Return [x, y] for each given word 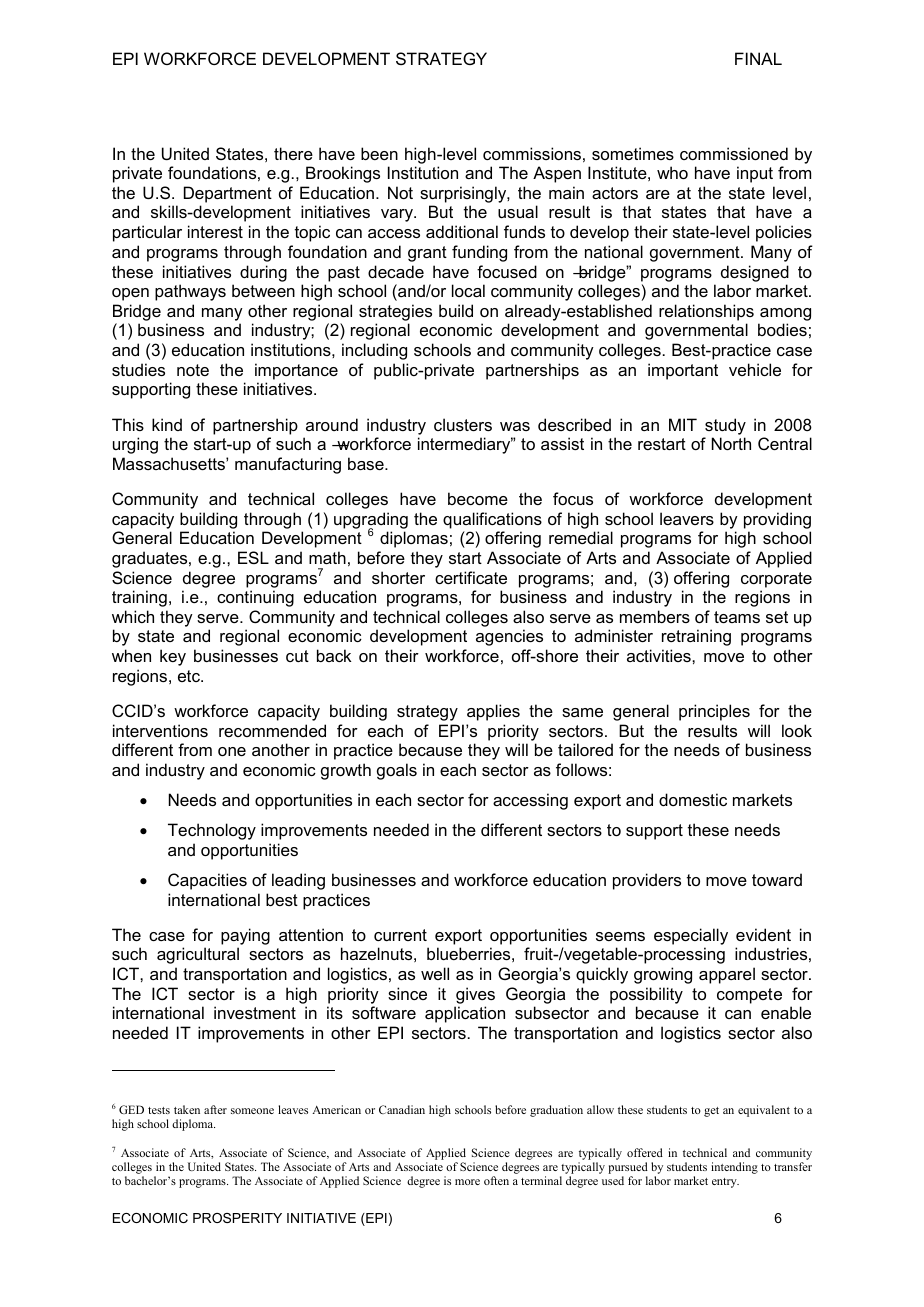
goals [397, 771]
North [731, 443]
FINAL [758, 58]
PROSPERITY [237, 1218]
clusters [463, 424]
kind [167, 424]
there [293, 153]
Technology [212, 831]
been [379, 153]
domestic [693, 799]
